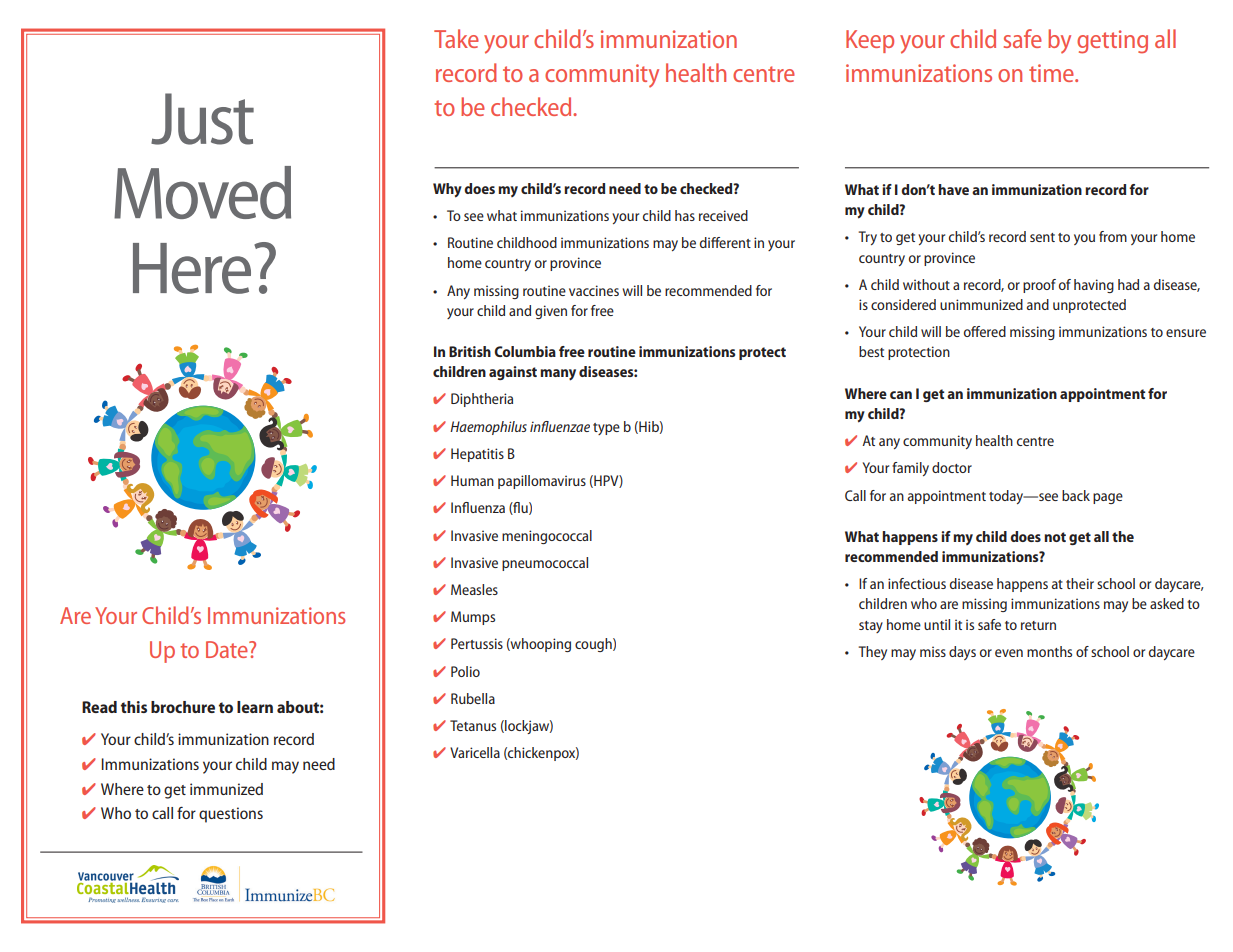  I want to click on Just, so click(202, 119).
